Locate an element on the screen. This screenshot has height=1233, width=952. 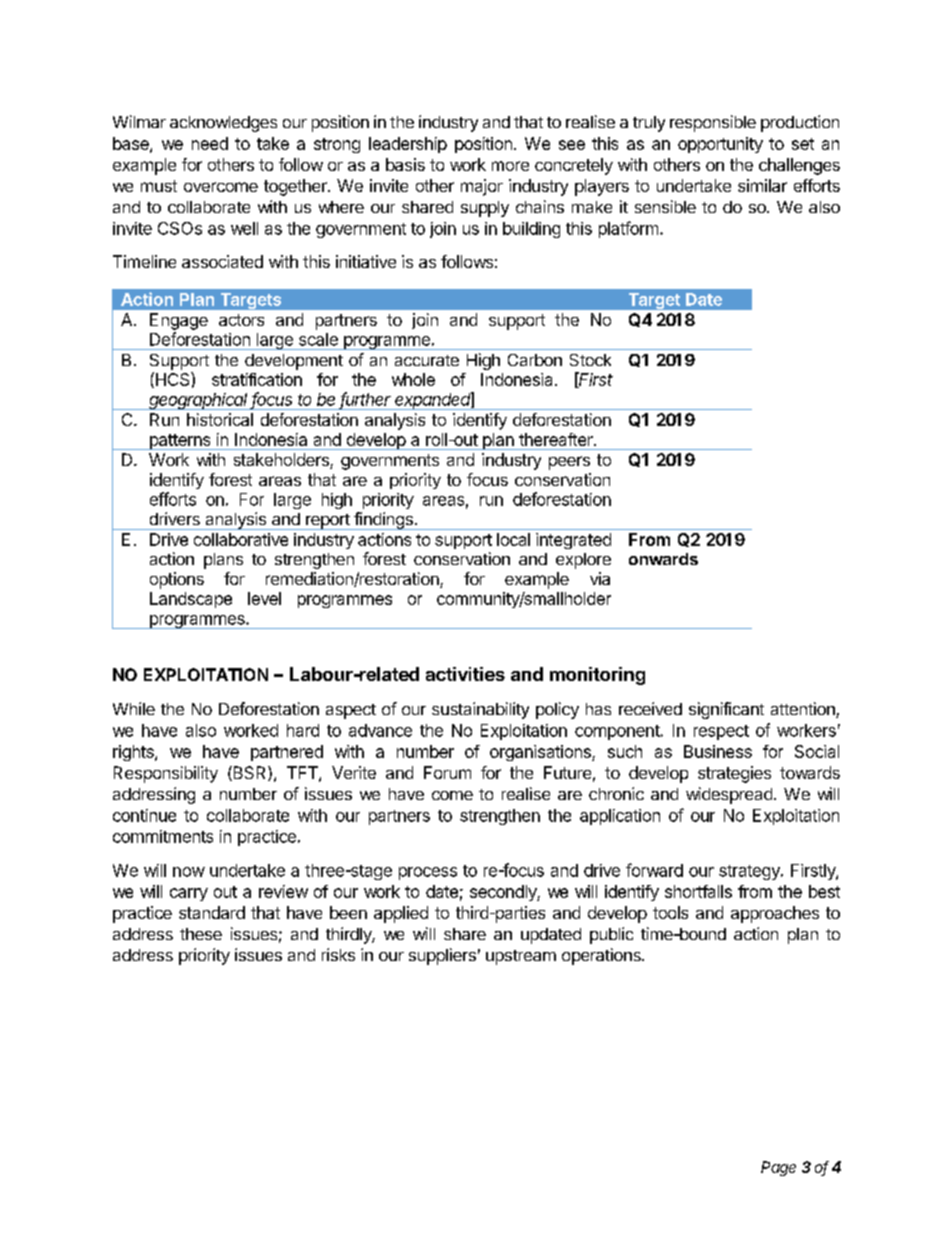
opportunity is located at coordinates (720, 145).
